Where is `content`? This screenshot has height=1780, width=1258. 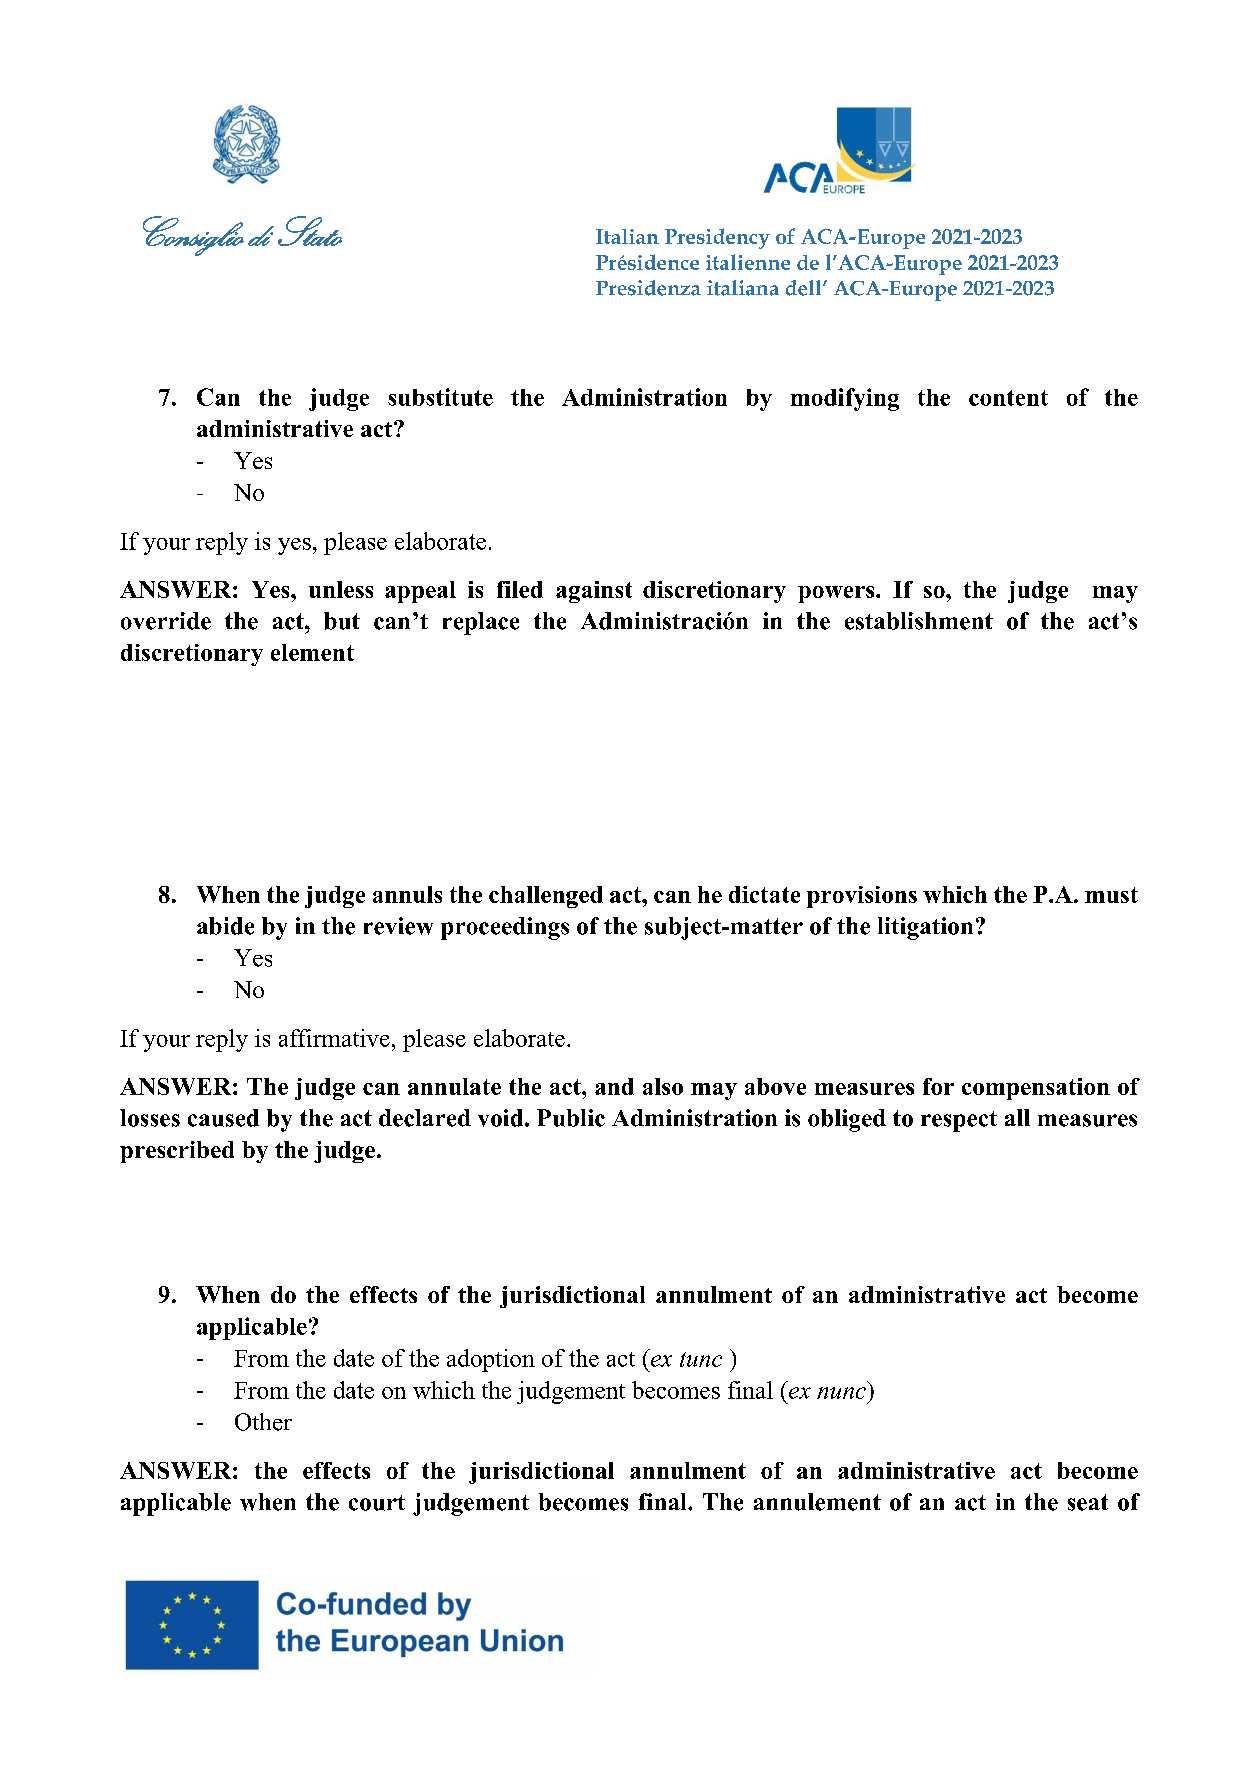 content is located at coordinates (1008, 398).
